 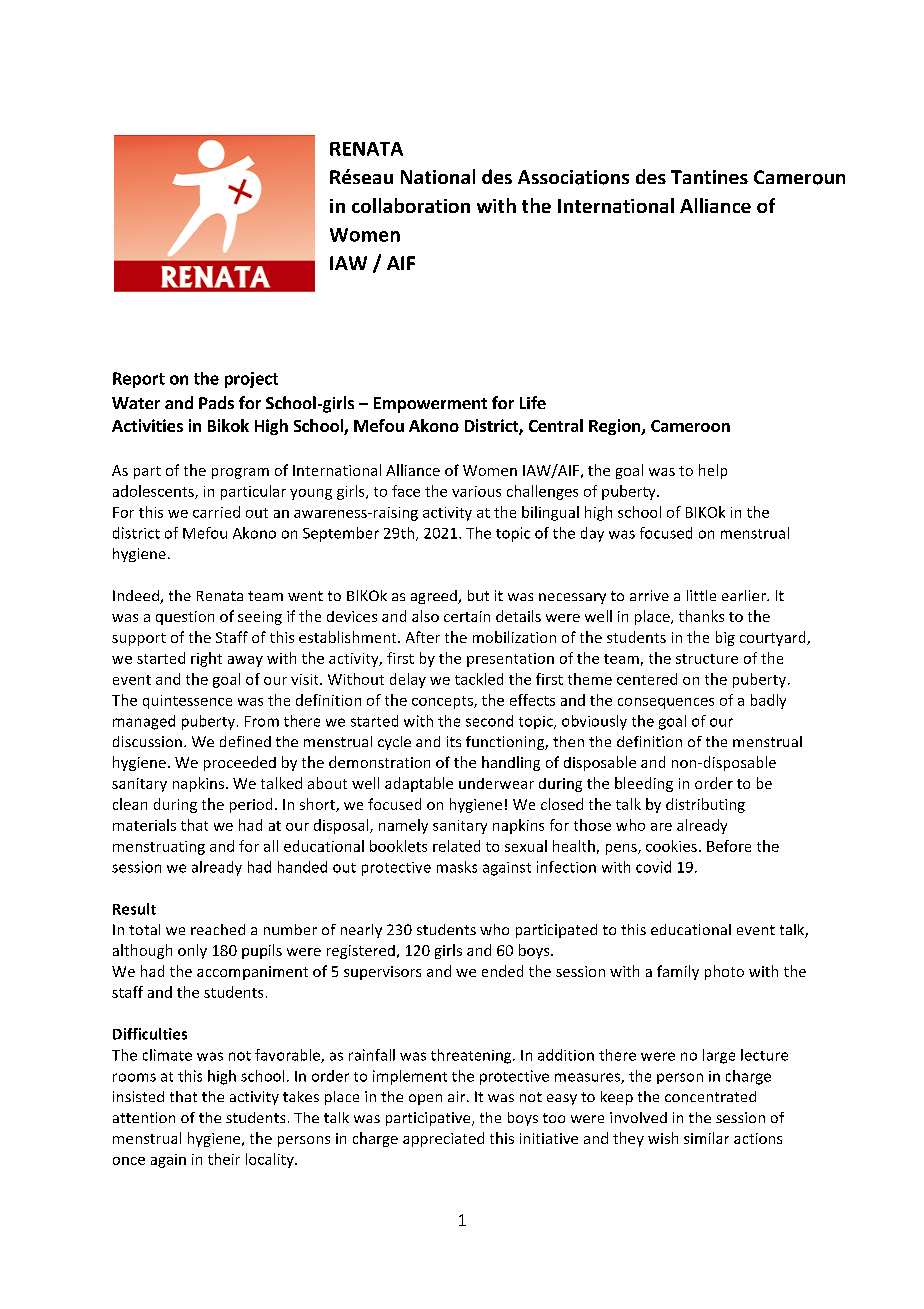 What do you see at coordinates (705, 805) in the screenshot?
I see `distributing` at bounding box center [705, 805].
